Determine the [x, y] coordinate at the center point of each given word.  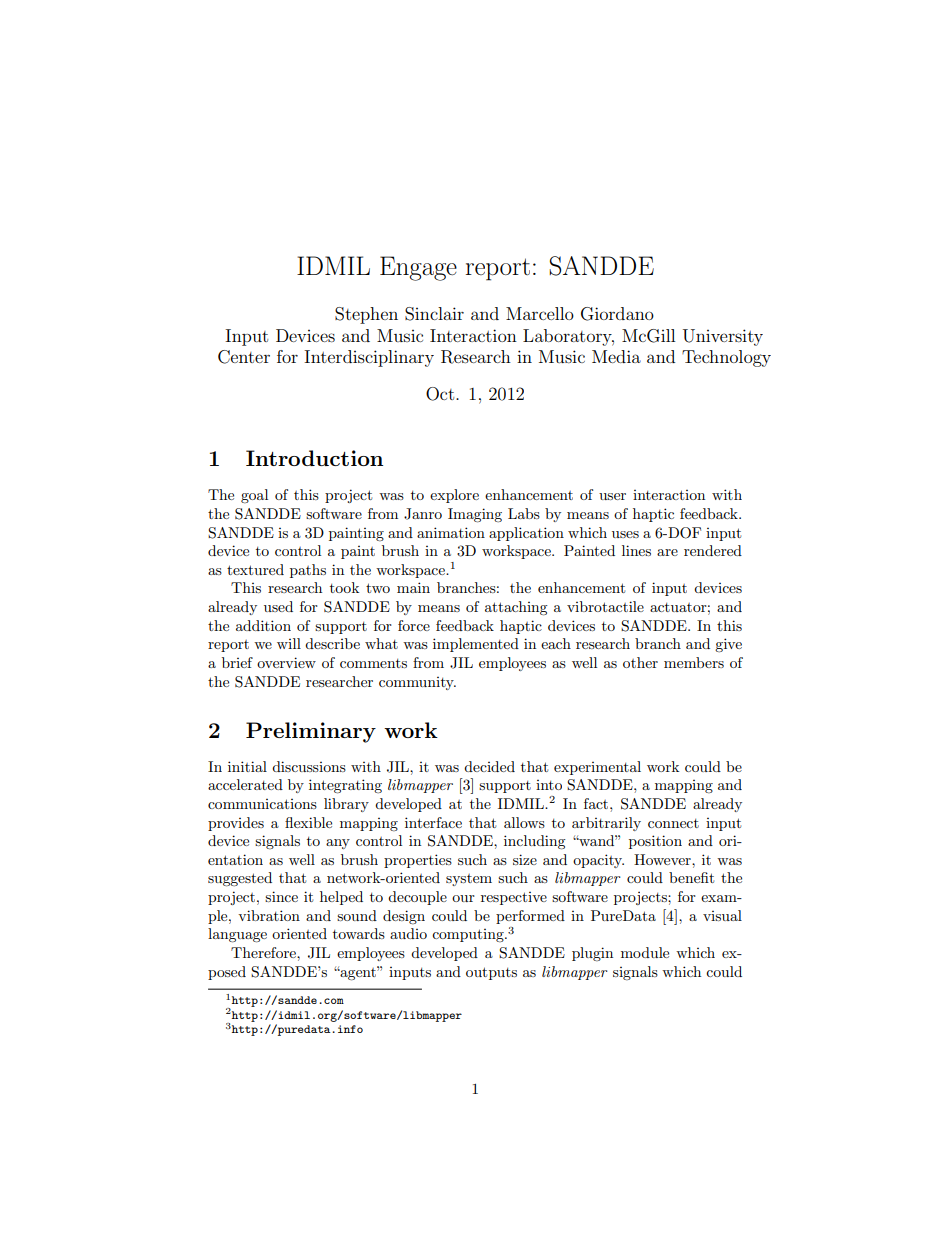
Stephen [366, 315]
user [612, 496]
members [694, 662]
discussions [309, 766]
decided [489, 766]
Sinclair [434, 314]
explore [454, 496]
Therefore [264, 952]
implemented [476, 645]
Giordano [617, 314]
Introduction [314, 458]
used [278, 606]
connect [673, 823]
